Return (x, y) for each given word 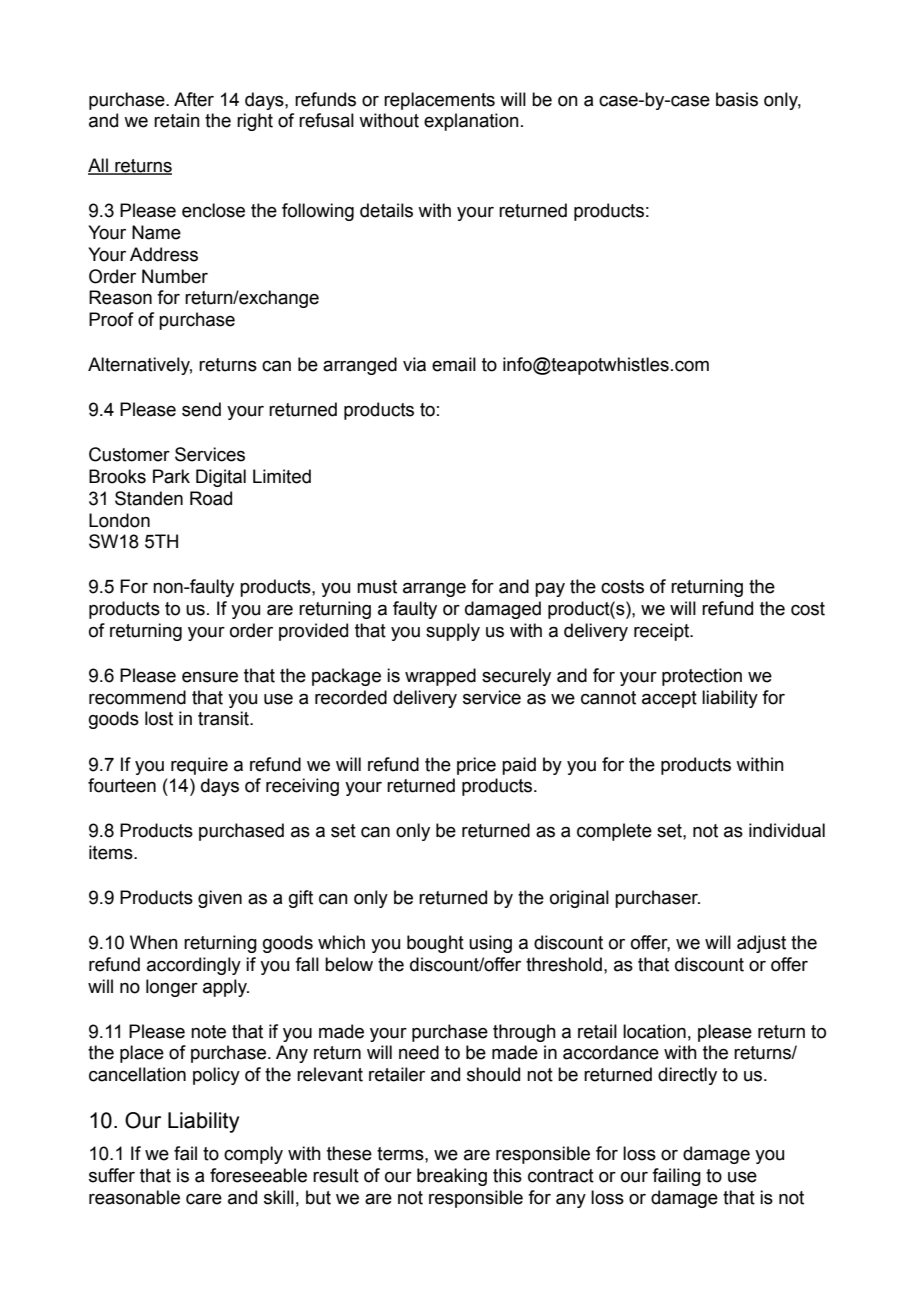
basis (737, 99)
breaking (452, 1177)
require (199, 766)
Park (171, 476)
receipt (663, 632)
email (454, 364)
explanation (471, 122)
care (204, 1199)
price (476, 766)
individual (787, 830)
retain (177, 120)
